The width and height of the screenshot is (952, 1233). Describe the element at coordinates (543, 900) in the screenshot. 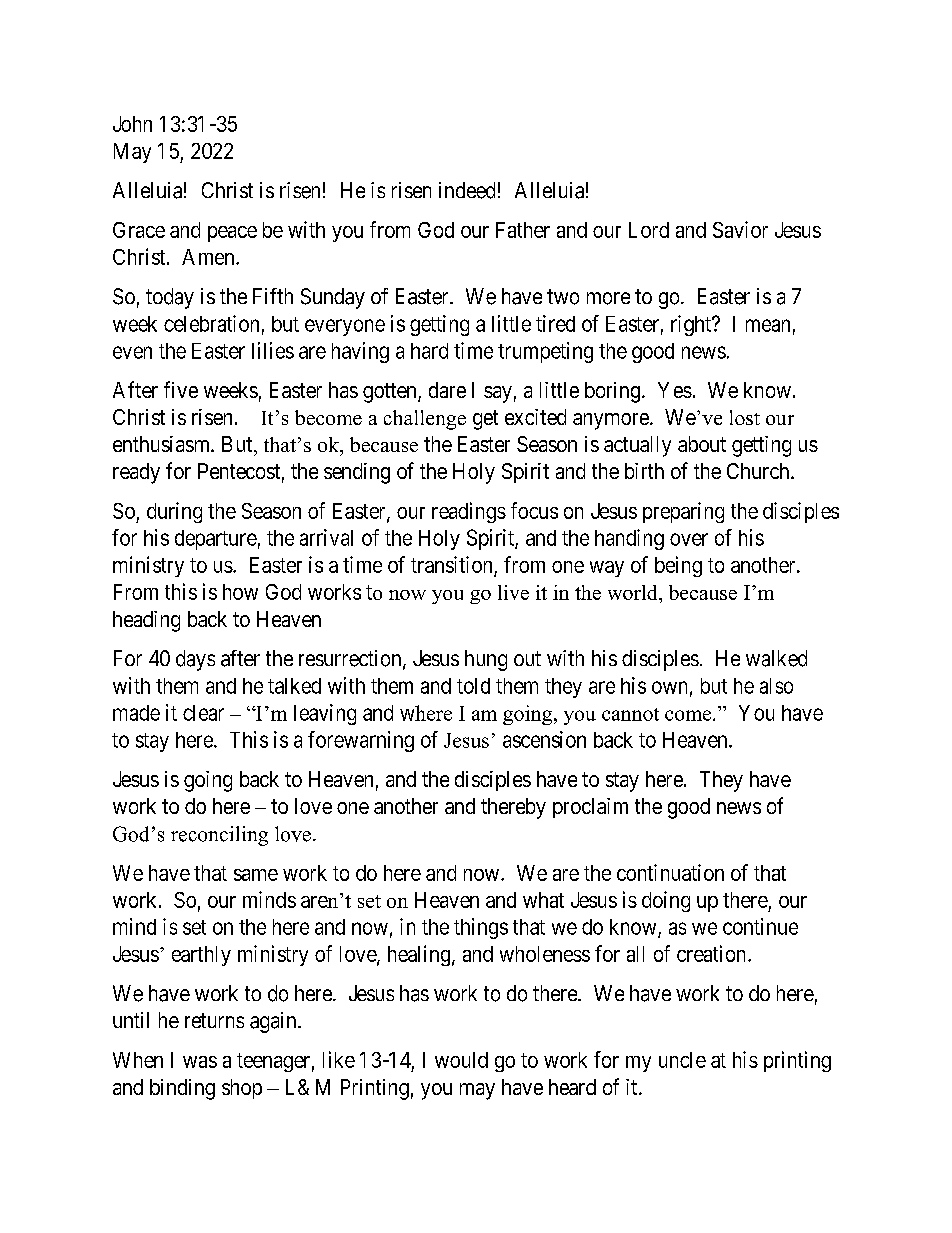

I see `what` at that location.
